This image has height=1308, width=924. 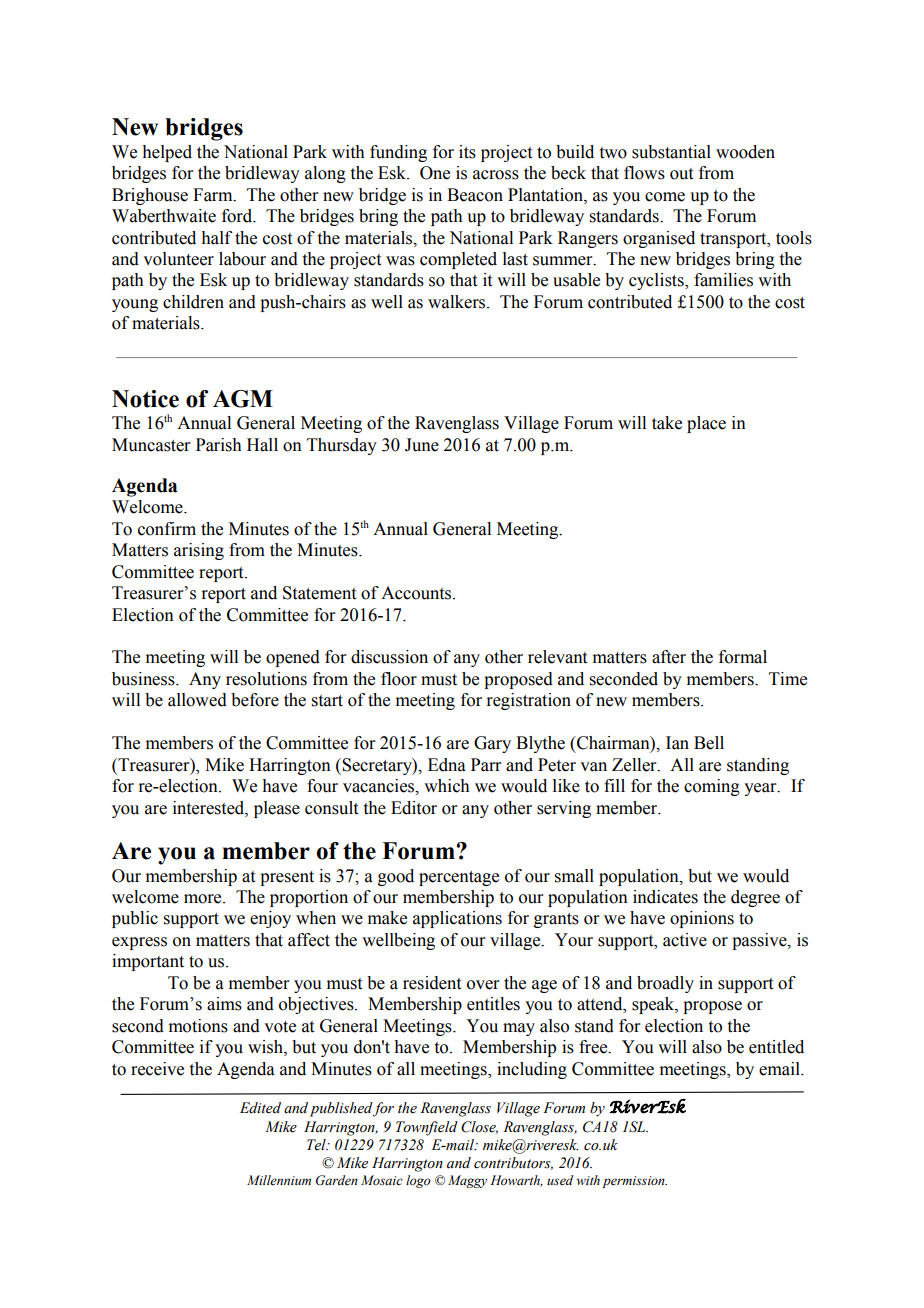 I want to click on place, so click(x=706, y=424).
